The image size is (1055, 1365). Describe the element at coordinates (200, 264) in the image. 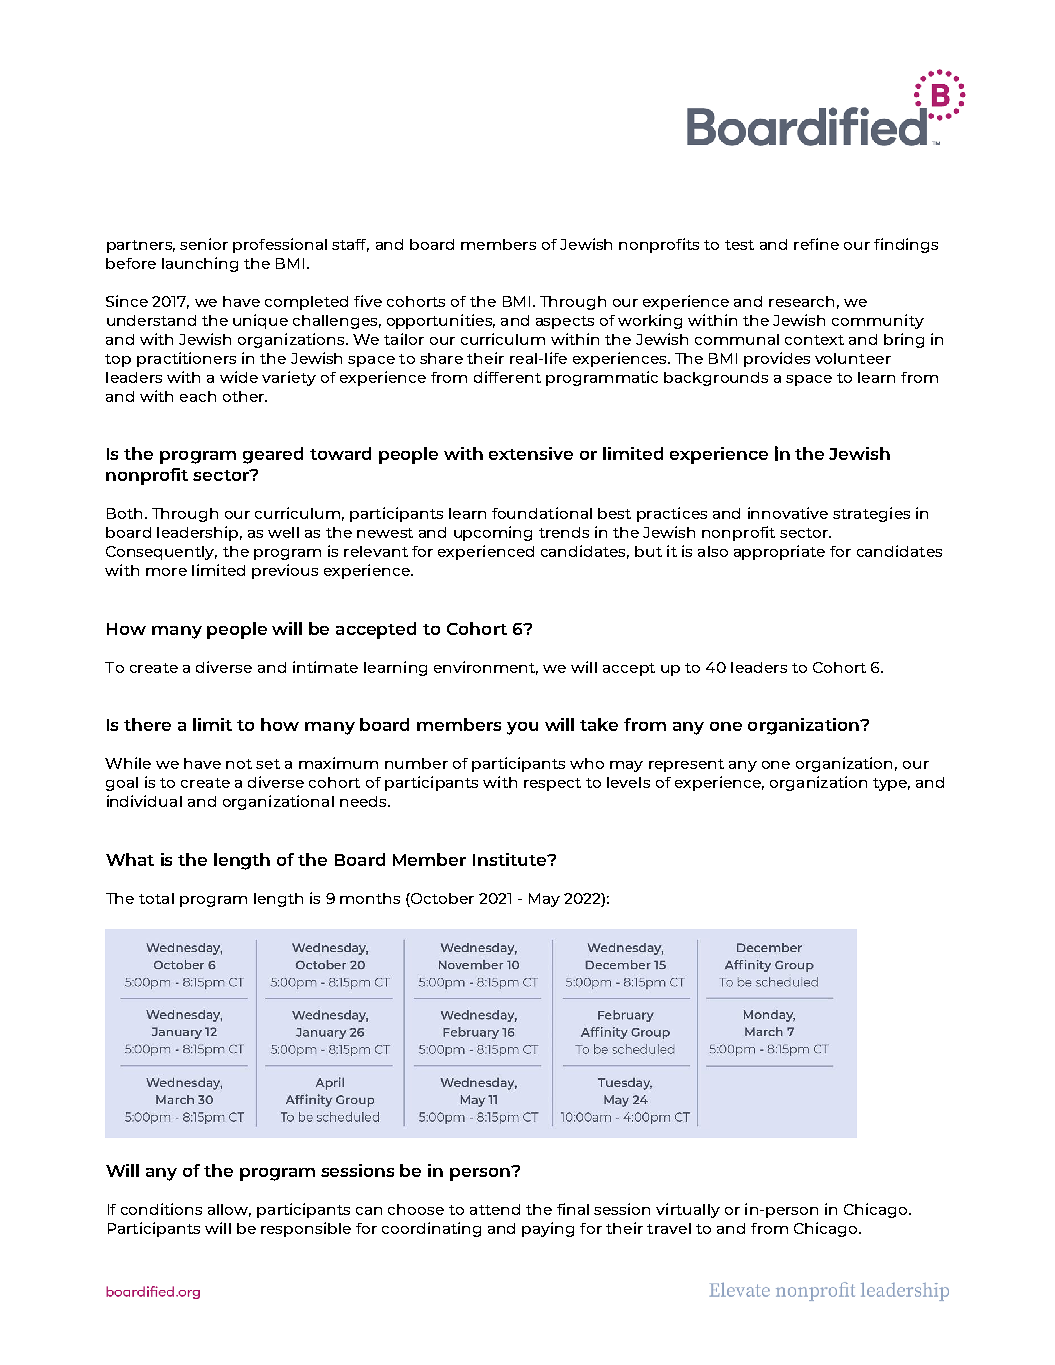

I see `launching` at that location.
